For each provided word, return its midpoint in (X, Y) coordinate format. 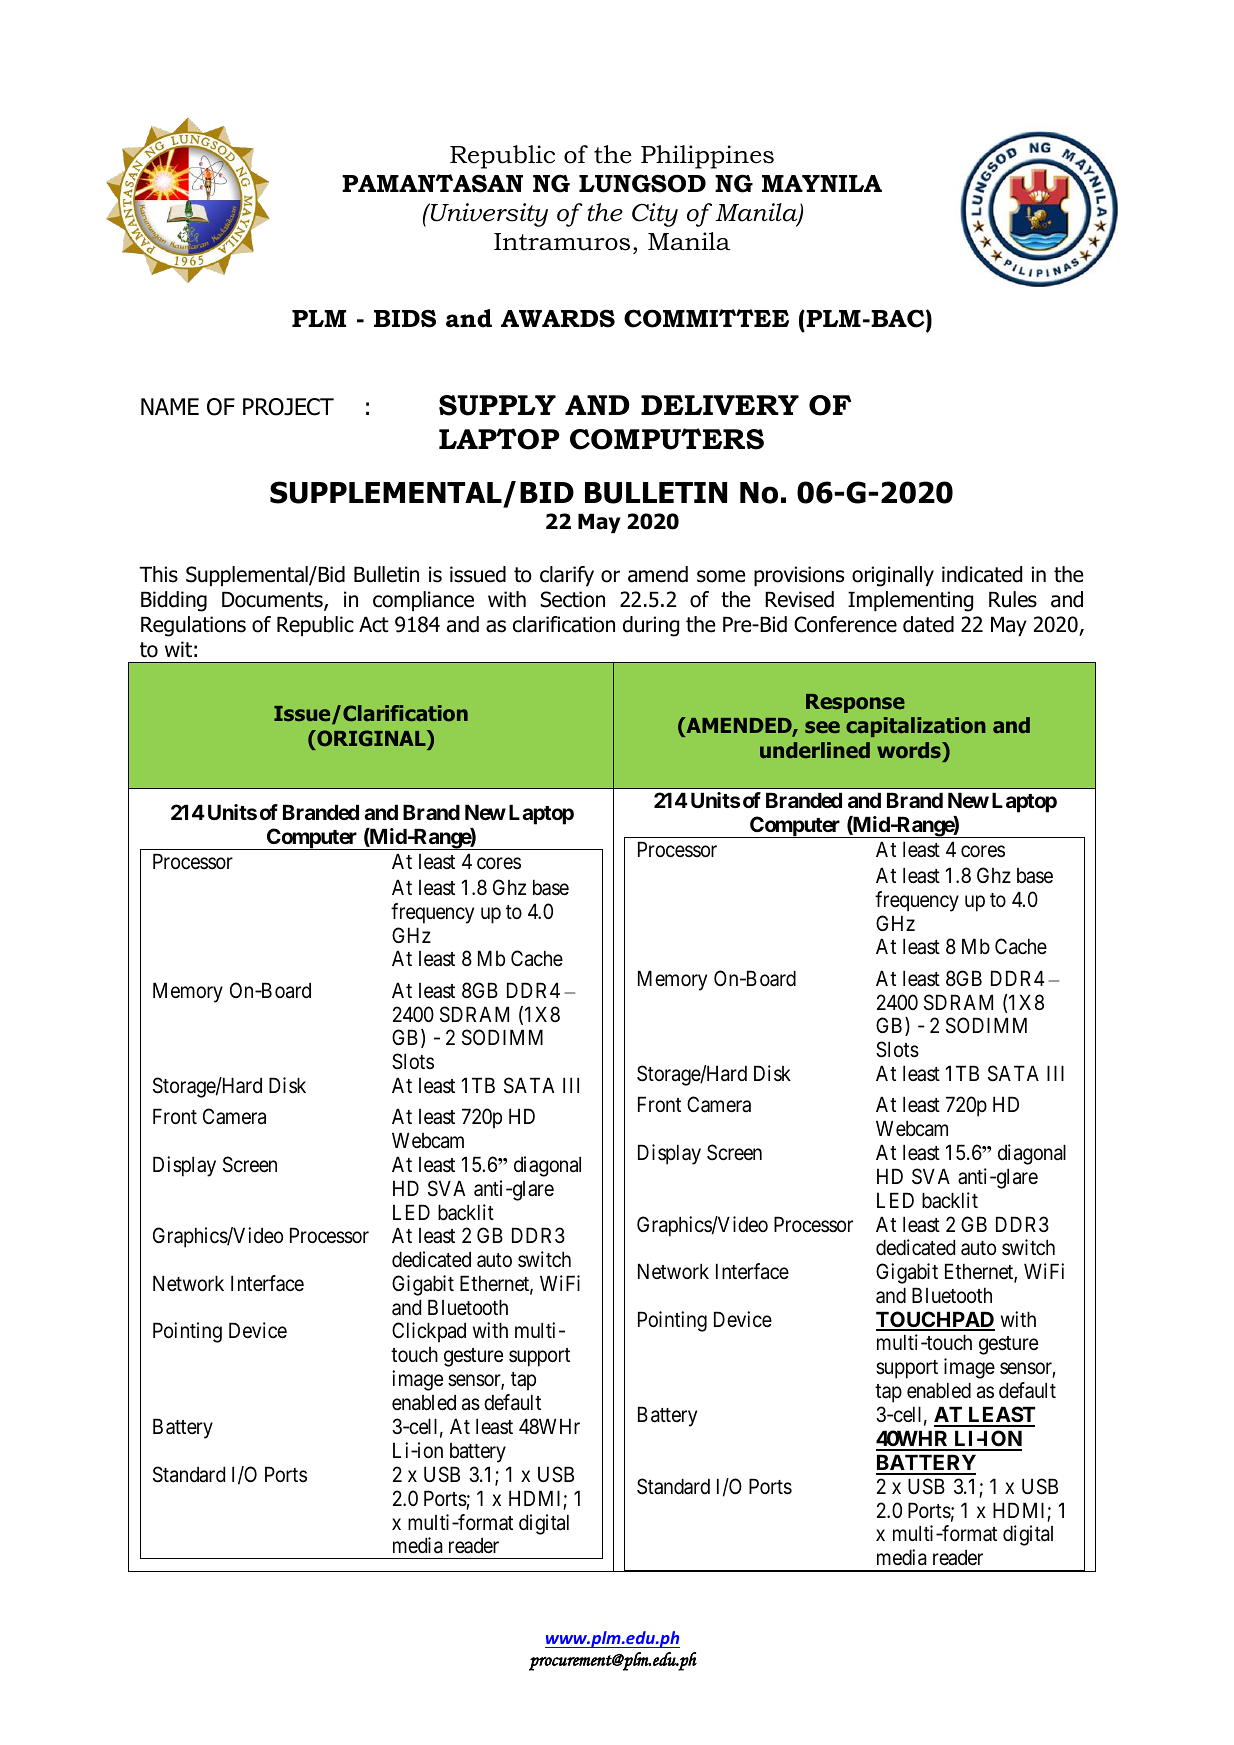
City (655, 215)
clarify (567, 576)
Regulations (193, 626)
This (158, 574)
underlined (815, 750)
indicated (982, 574)
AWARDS (558, 318)
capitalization (916, 727)
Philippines (707, 157)
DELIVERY (720, 405)
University (488, 215)
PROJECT (288, 407)
